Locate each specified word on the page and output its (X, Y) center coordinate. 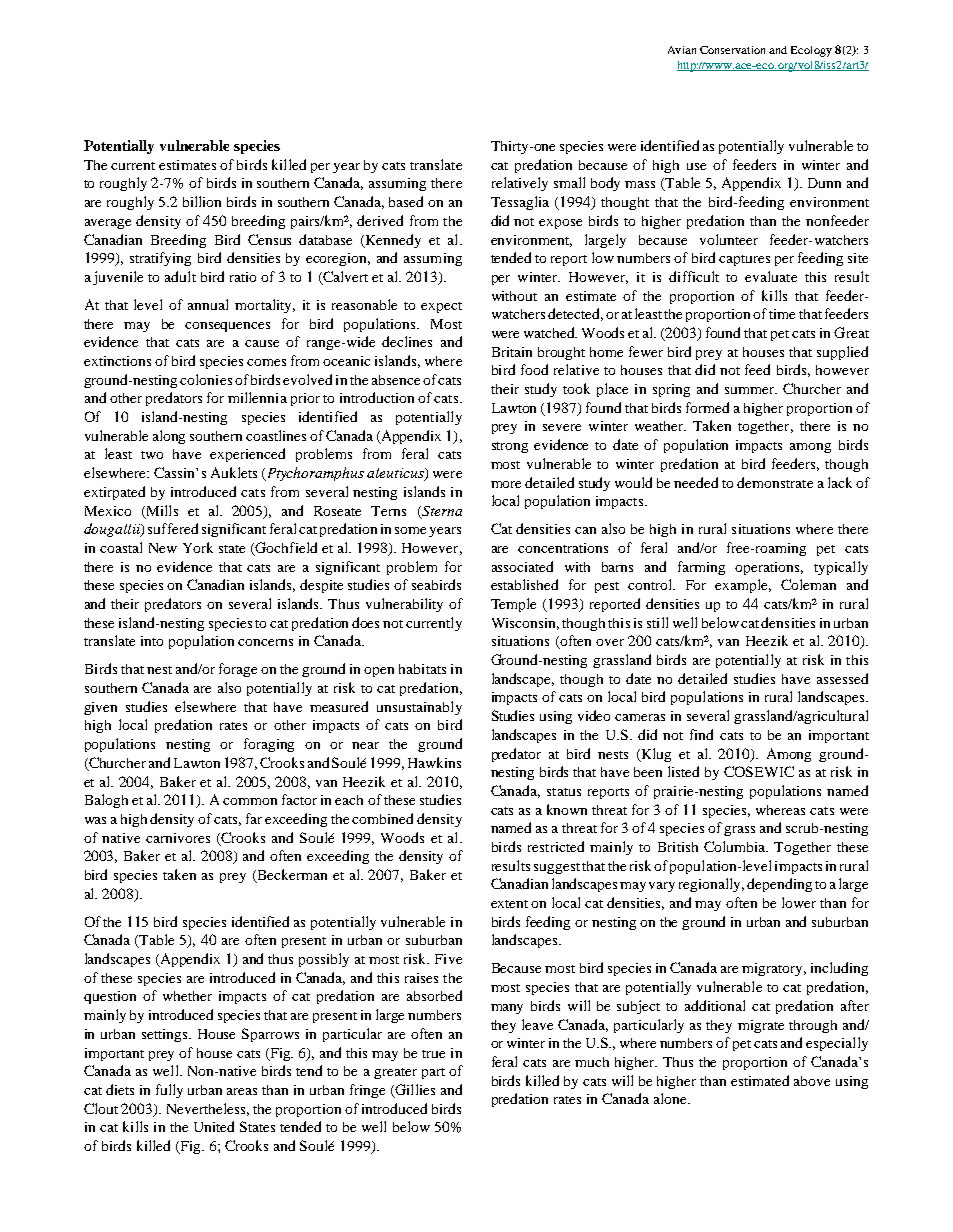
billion (202, 201)
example (743, 586)
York (198, 547)
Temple (513, 605)
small (569, 182)
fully (169, 1091)
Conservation (732, 50)
